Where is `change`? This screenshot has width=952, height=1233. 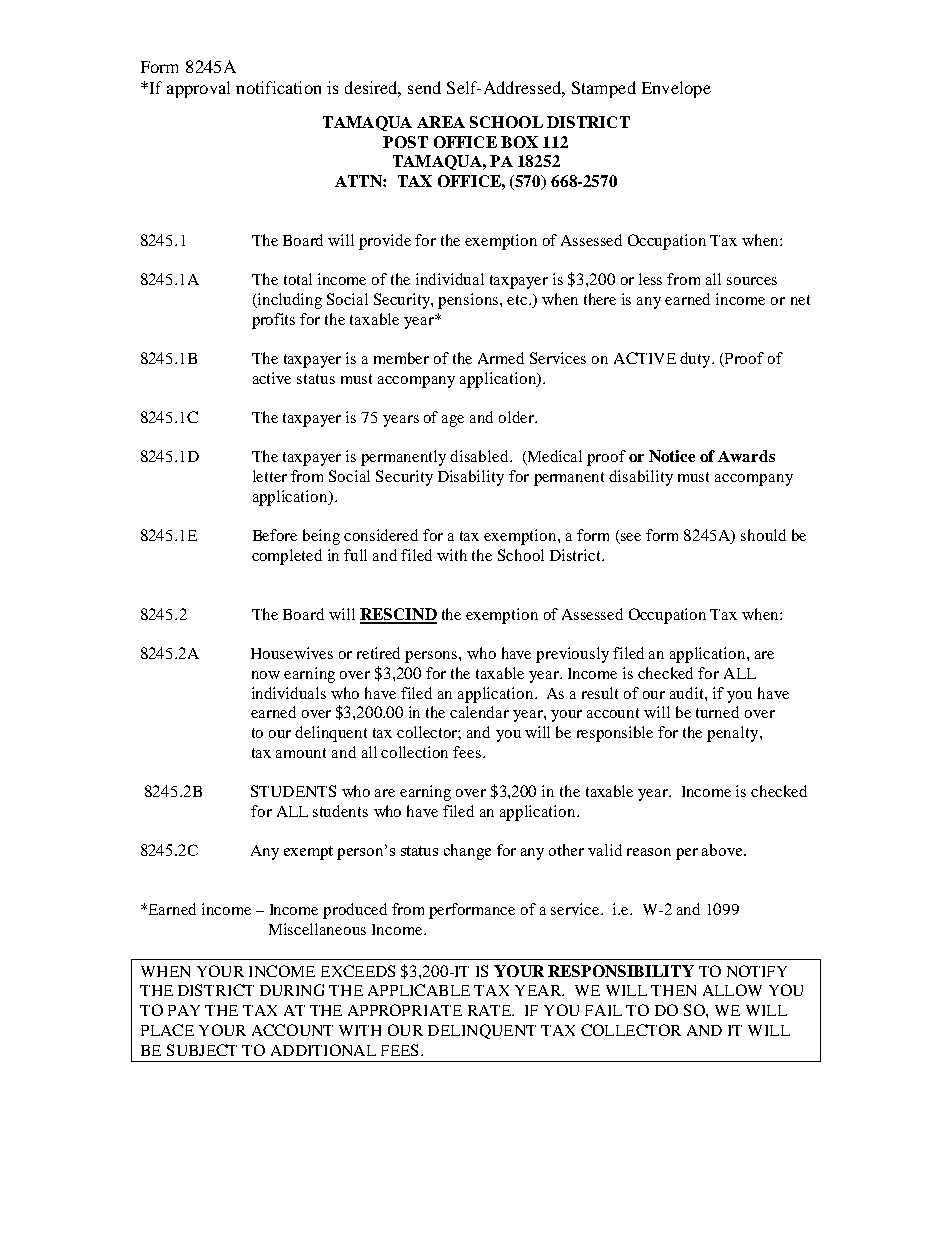
change is located at coordinates (467, 852).
